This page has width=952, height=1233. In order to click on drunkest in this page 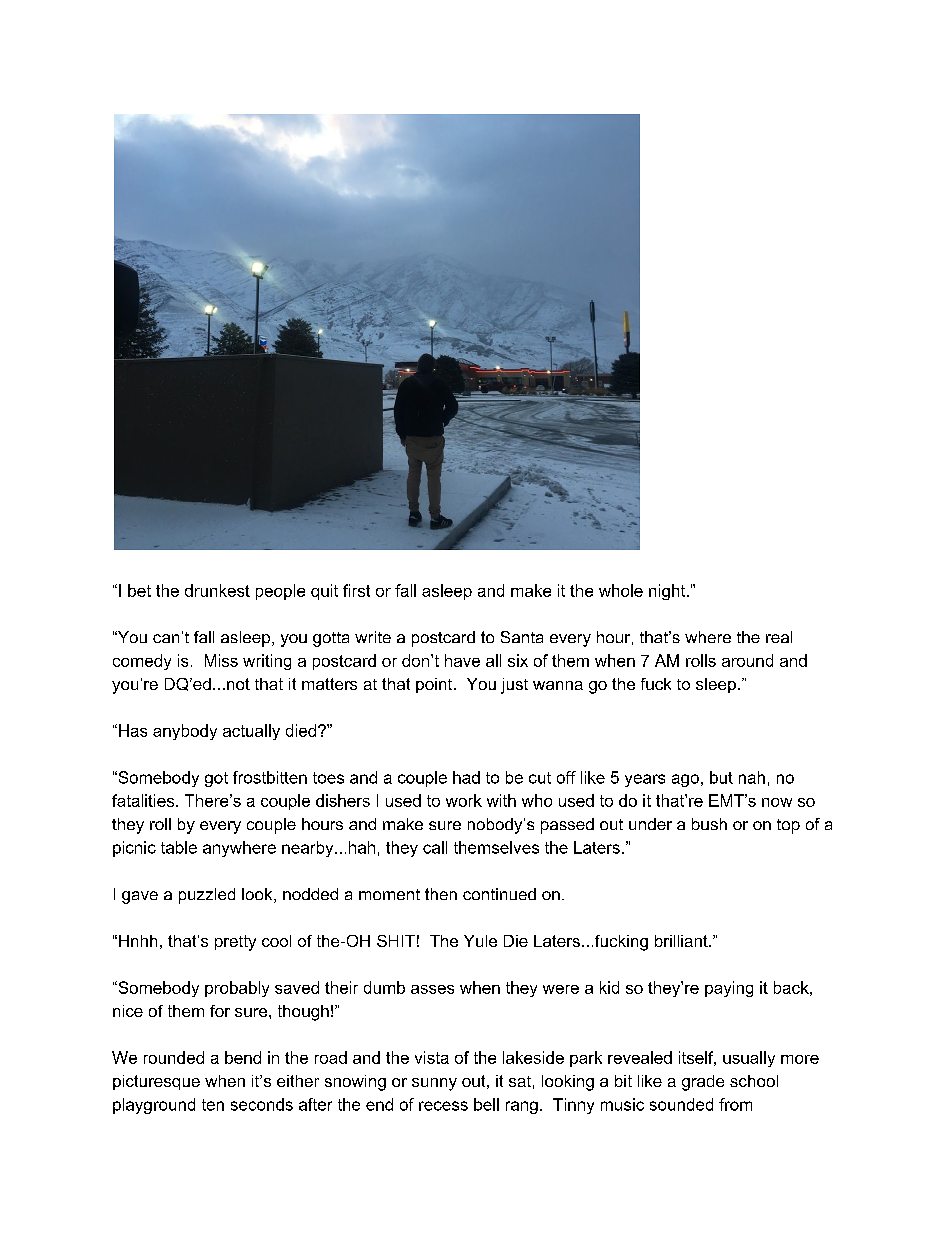, I will do `click(217, 590)`.
